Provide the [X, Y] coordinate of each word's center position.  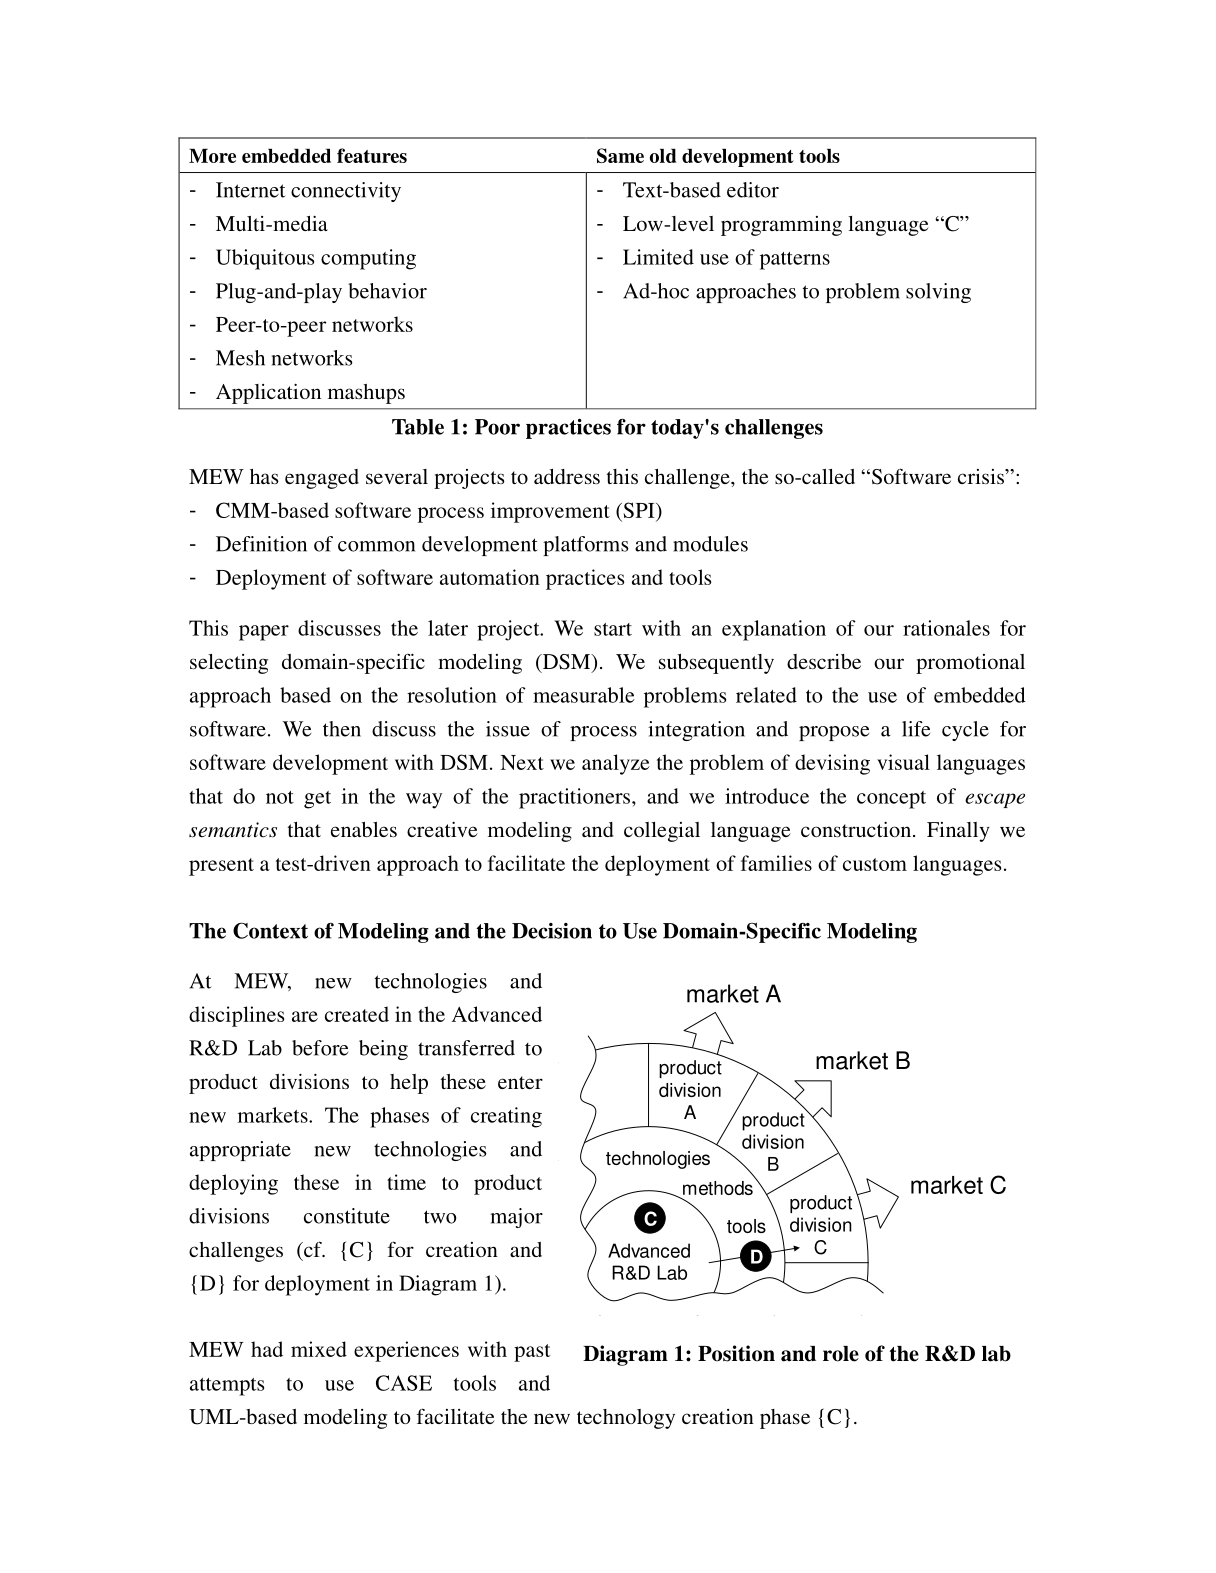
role [841, 1354]
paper [264, 633]
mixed [319, 1349]
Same [620, 155]
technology [626, 1419]
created [357, 1014]
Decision [552, 931]
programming [781, 226]
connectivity [346, 192]
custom [875, 864]
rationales [946, 628]
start [613, 629]
